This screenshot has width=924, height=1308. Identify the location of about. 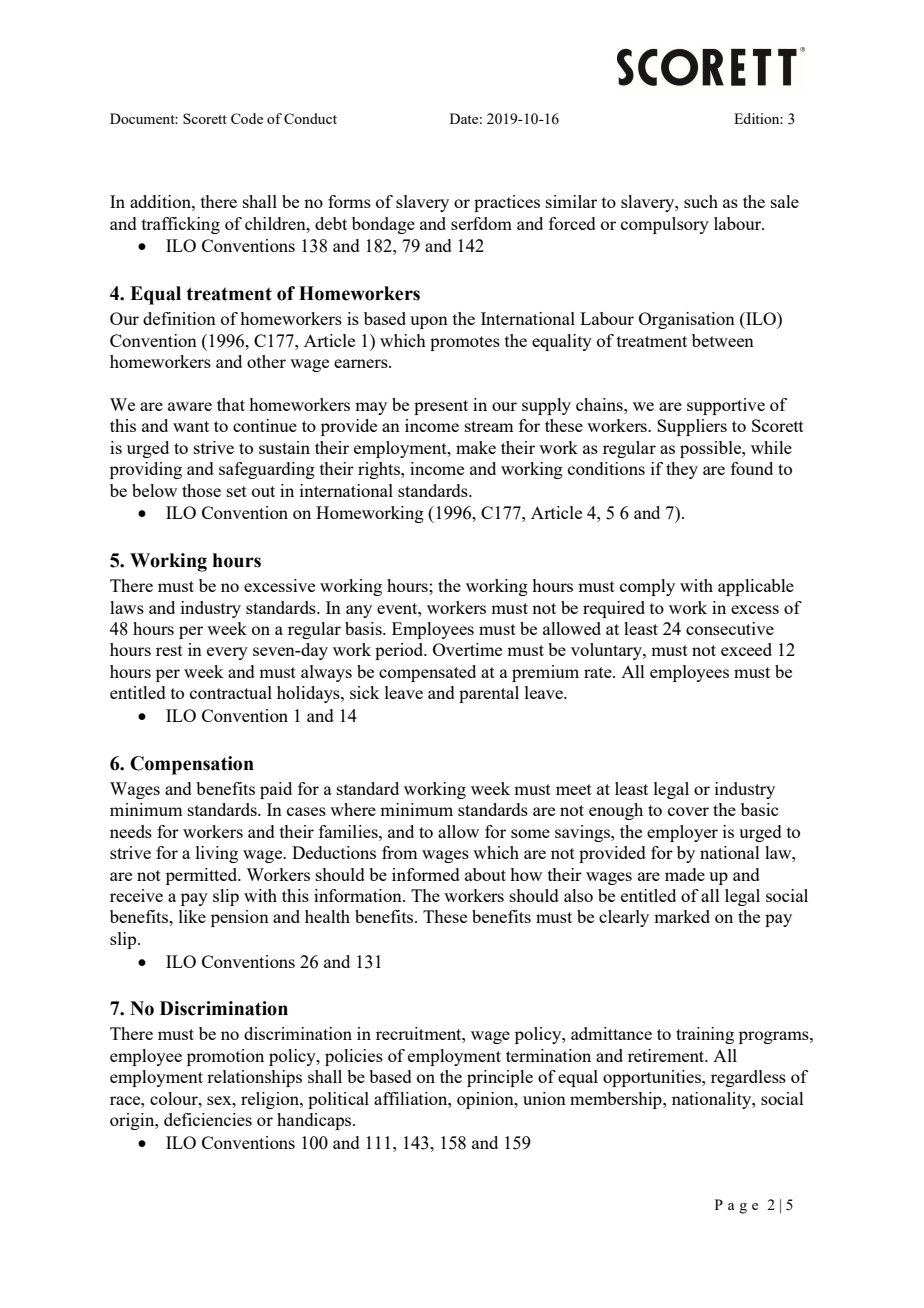
(485, 874).
